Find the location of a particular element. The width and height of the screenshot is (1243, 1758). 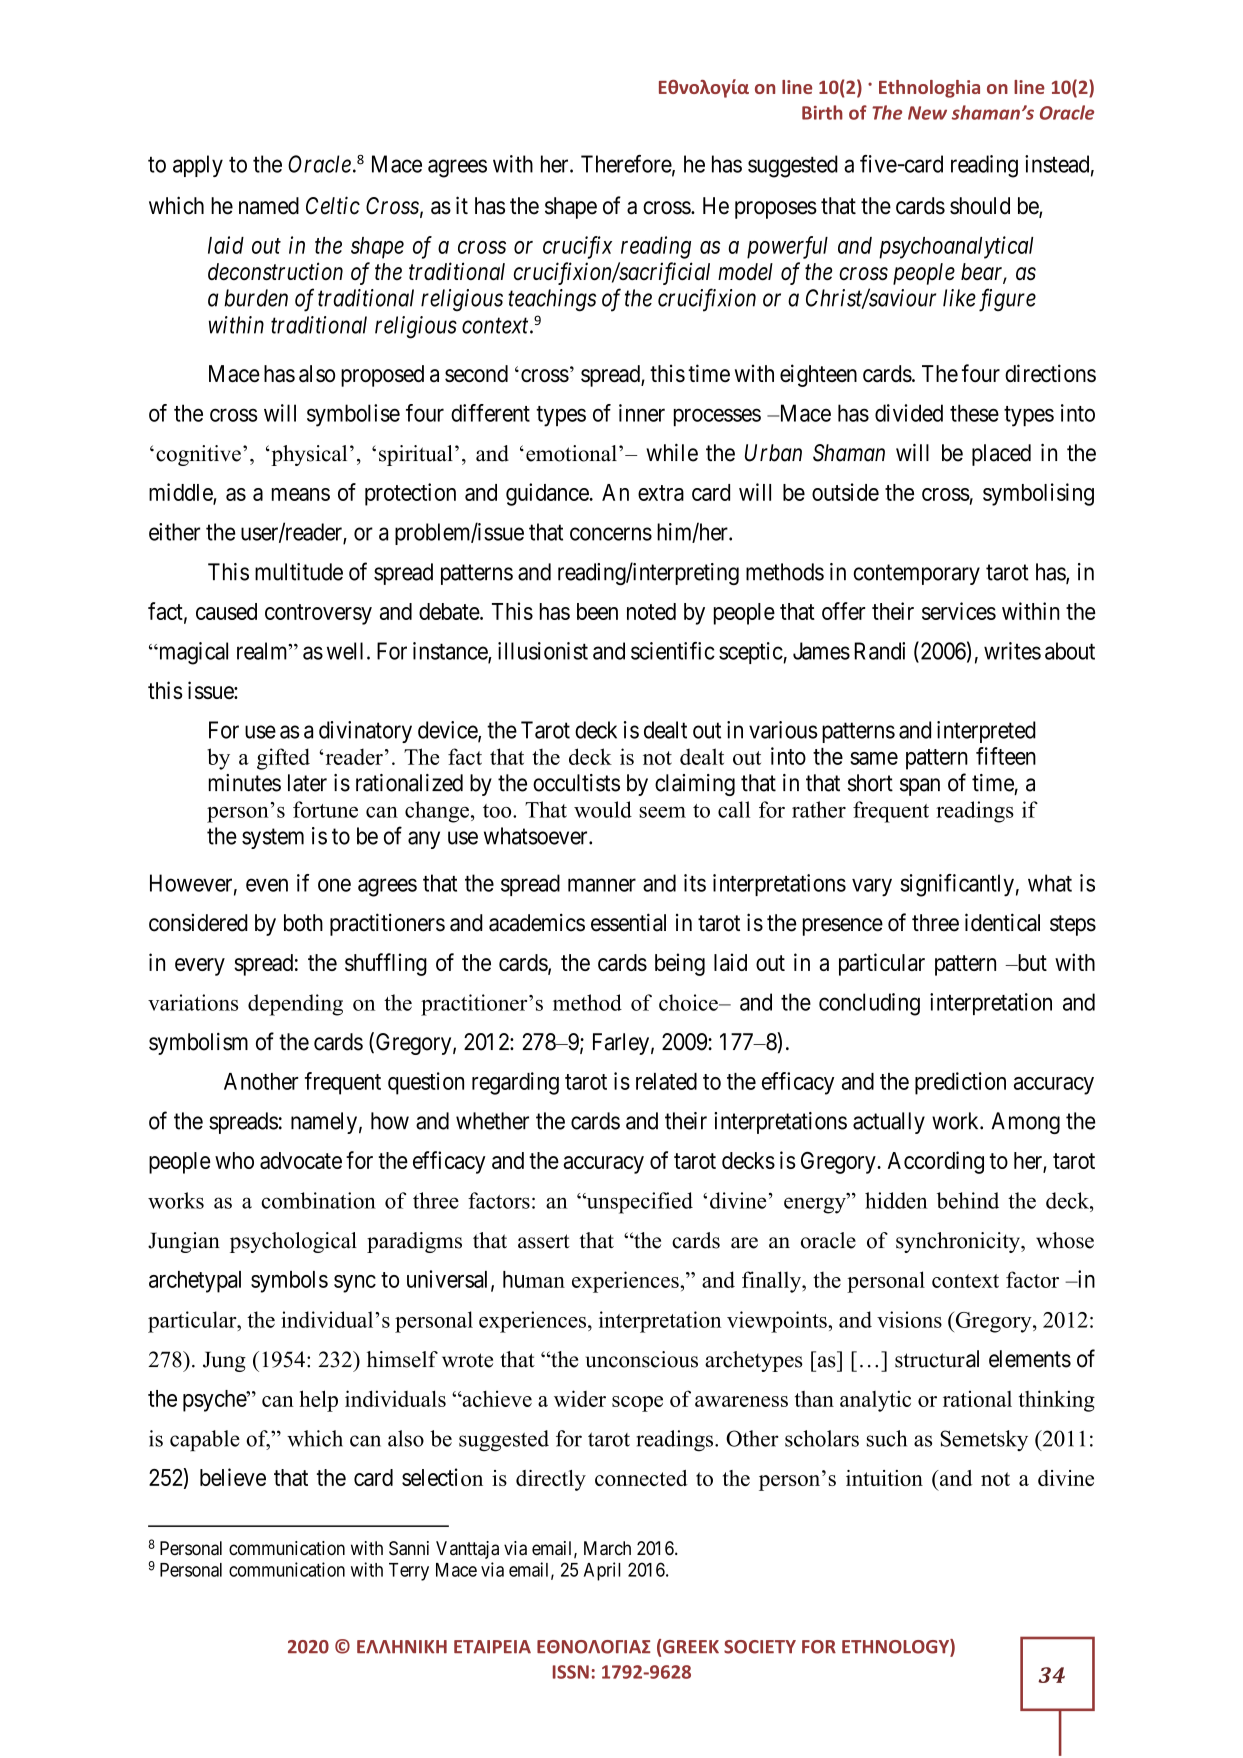

April is located at coordinates (602, 1571).
